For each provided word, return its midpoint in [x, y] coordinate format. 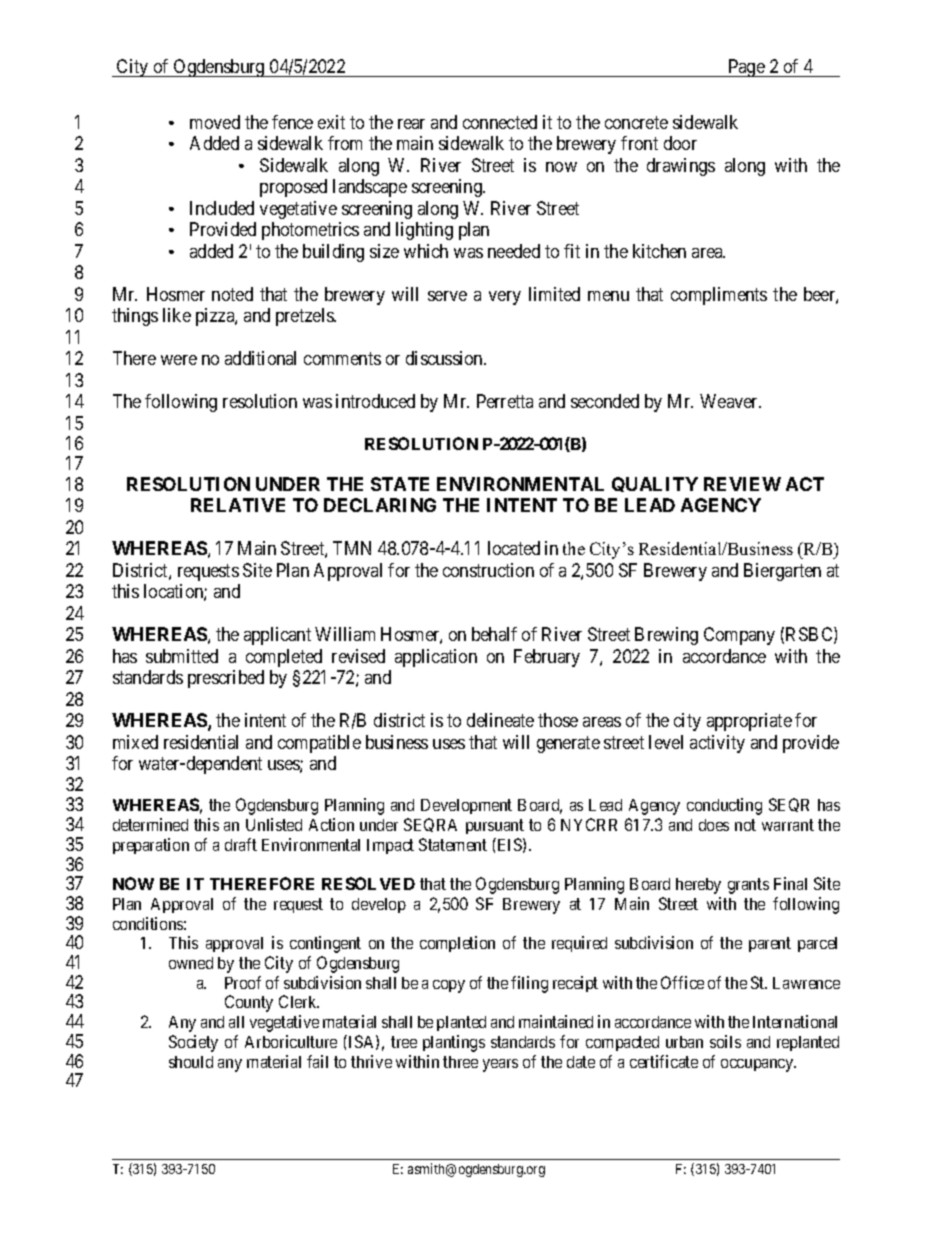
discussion [445, 358]
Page [746, 68]
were [179, 360]
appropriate [749, 722]
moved [215, 122]
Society [193, 1043]
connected [500, 122]
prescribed [226, 679]
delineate [500, 720]
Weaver [730, 401]
